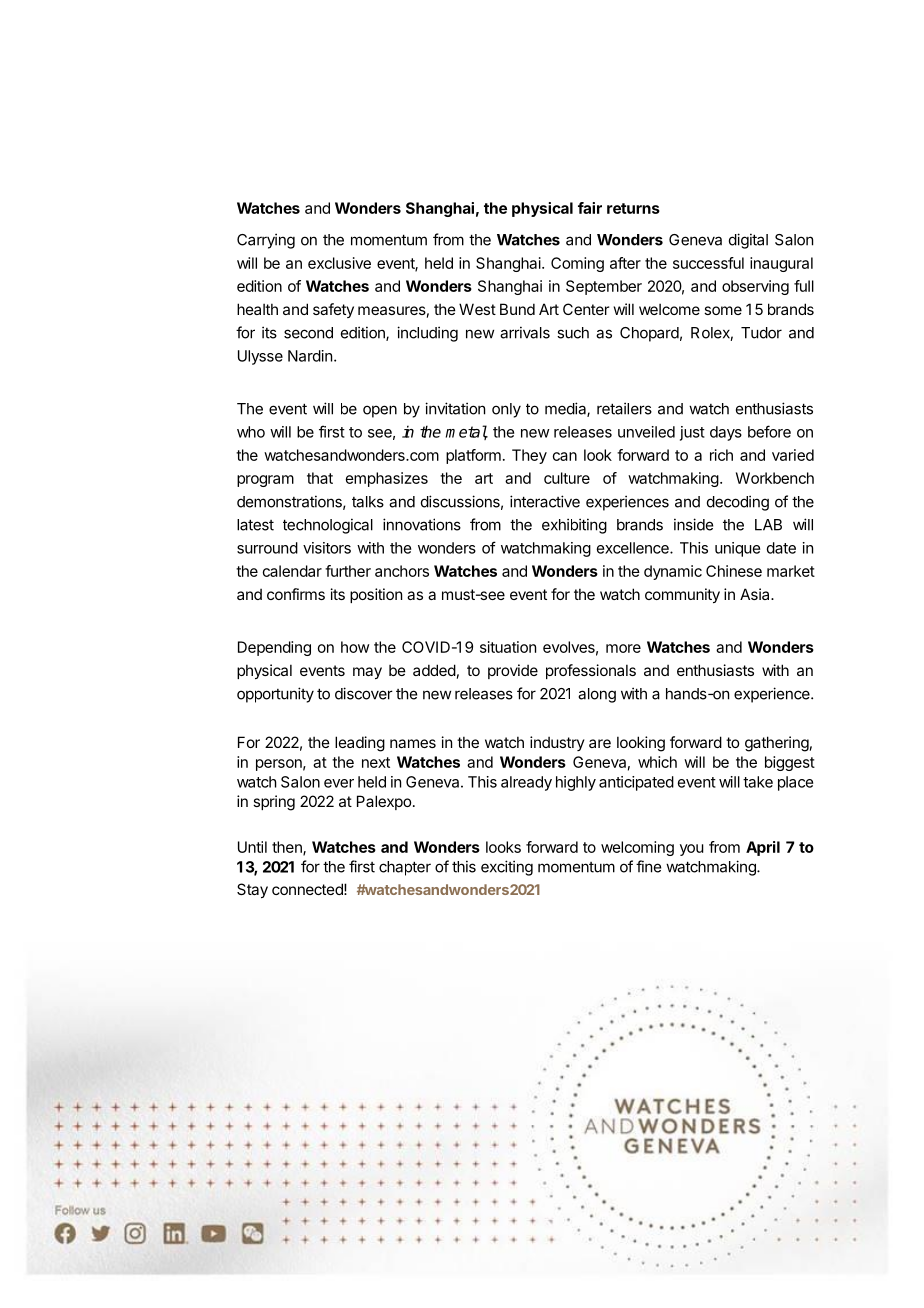 The height and width of the image is (1308, 924). What do you see at coordinates (507, 868) in the image?
I see `exciting` at bounding box center [507, 868].
